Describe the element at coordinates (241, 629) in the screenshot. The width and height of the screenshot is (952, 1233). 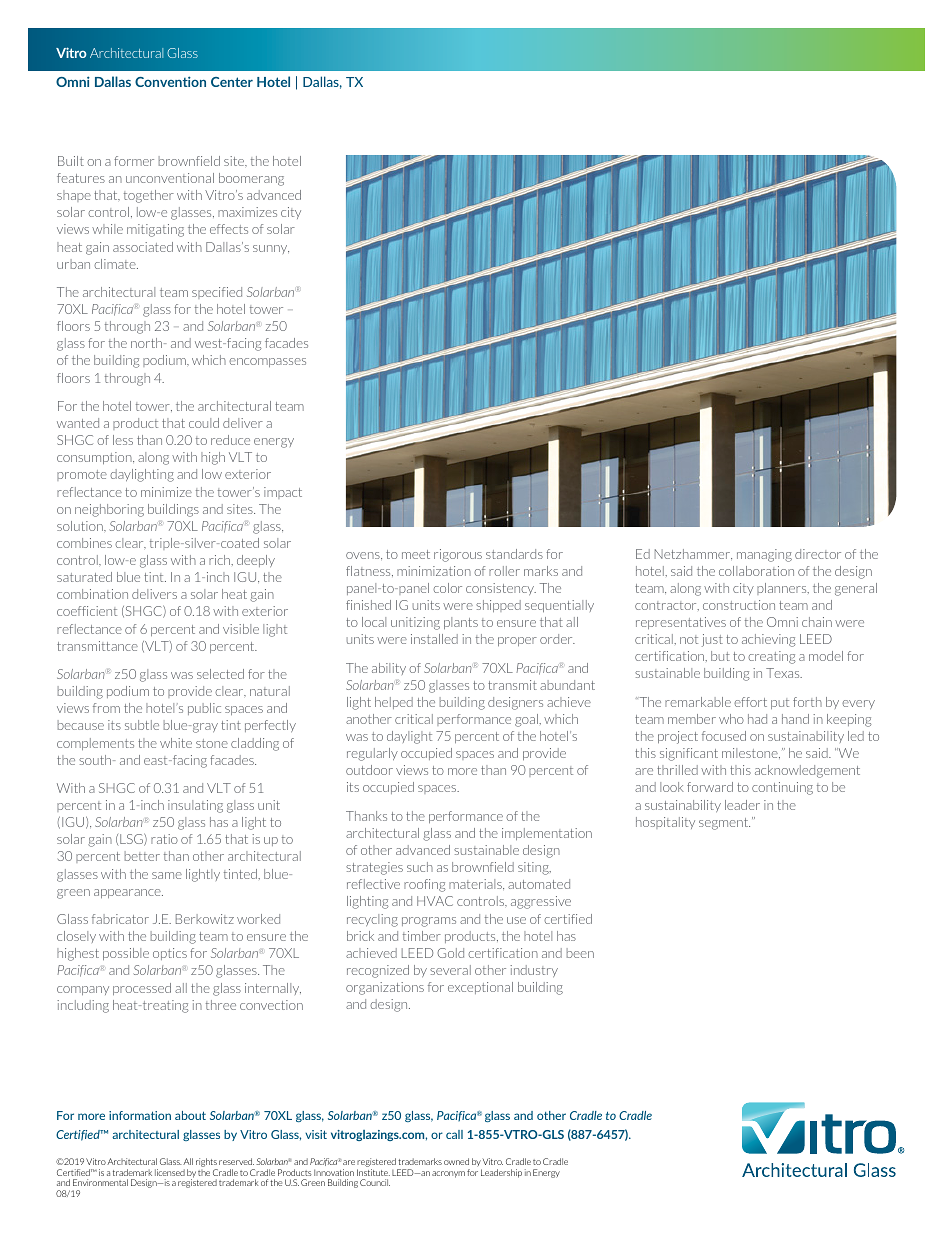
I see `visible` at that location.
